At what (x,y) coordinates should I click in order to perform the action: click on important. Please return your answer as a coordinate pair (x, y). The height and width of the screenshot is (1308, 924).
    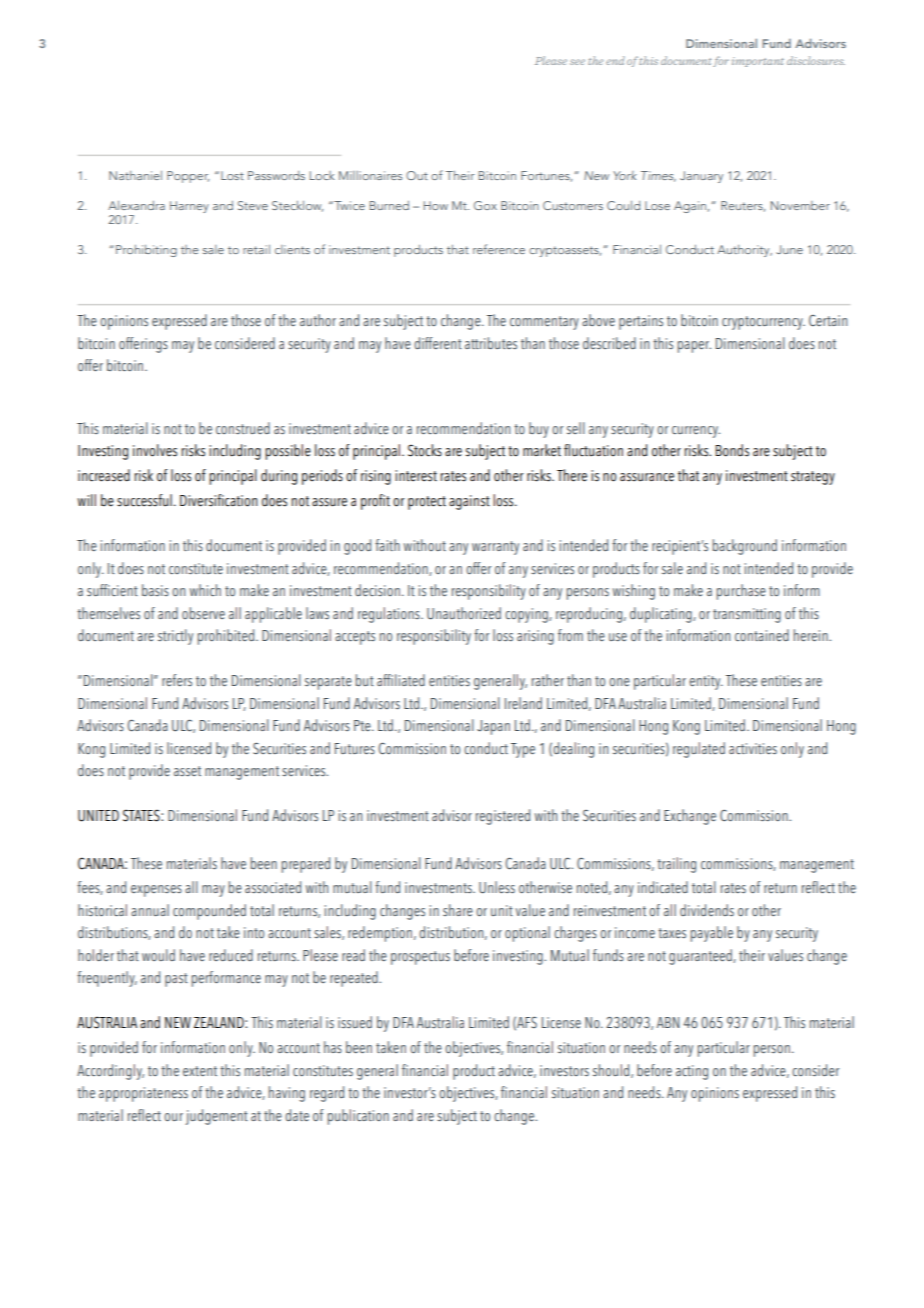
    Looking at the image, I should click on (758, 62).
